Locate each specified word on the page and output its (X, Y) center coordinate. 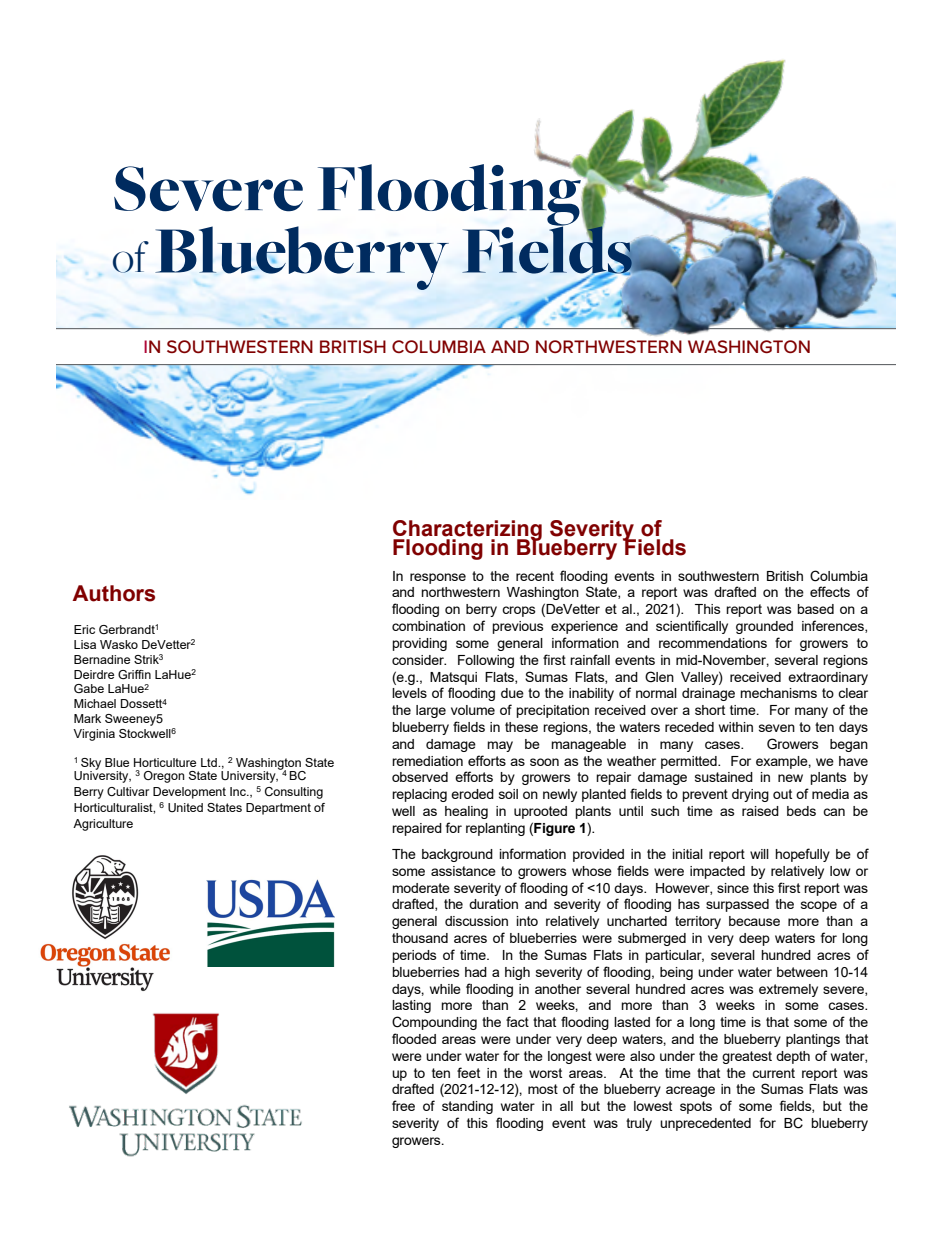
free (403, 1105)
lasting (411, 1006)
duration (493, 904)
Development (189, 793)
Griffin (134, 674)
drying (750, 795)
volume (473, 710)
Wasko (119, 644)
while (445, 989)
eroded (472, 794)
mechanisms (778, 693)
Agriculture (103, 825)
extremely (788, 990)
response (438, 578)
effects (830, 591)
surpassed (737, 905)
